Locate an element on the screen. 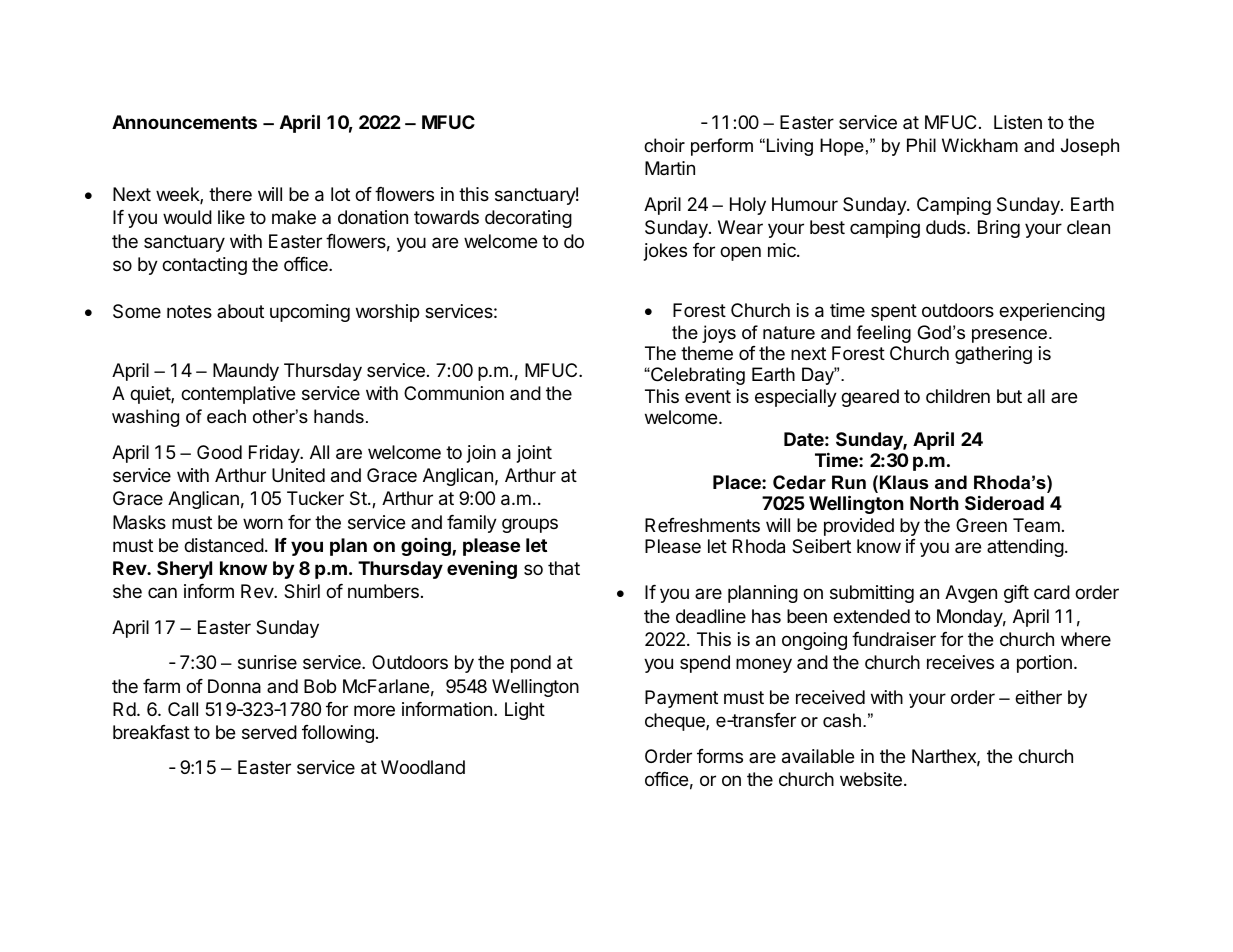  Announcements is located at coordinates (184, 122).
